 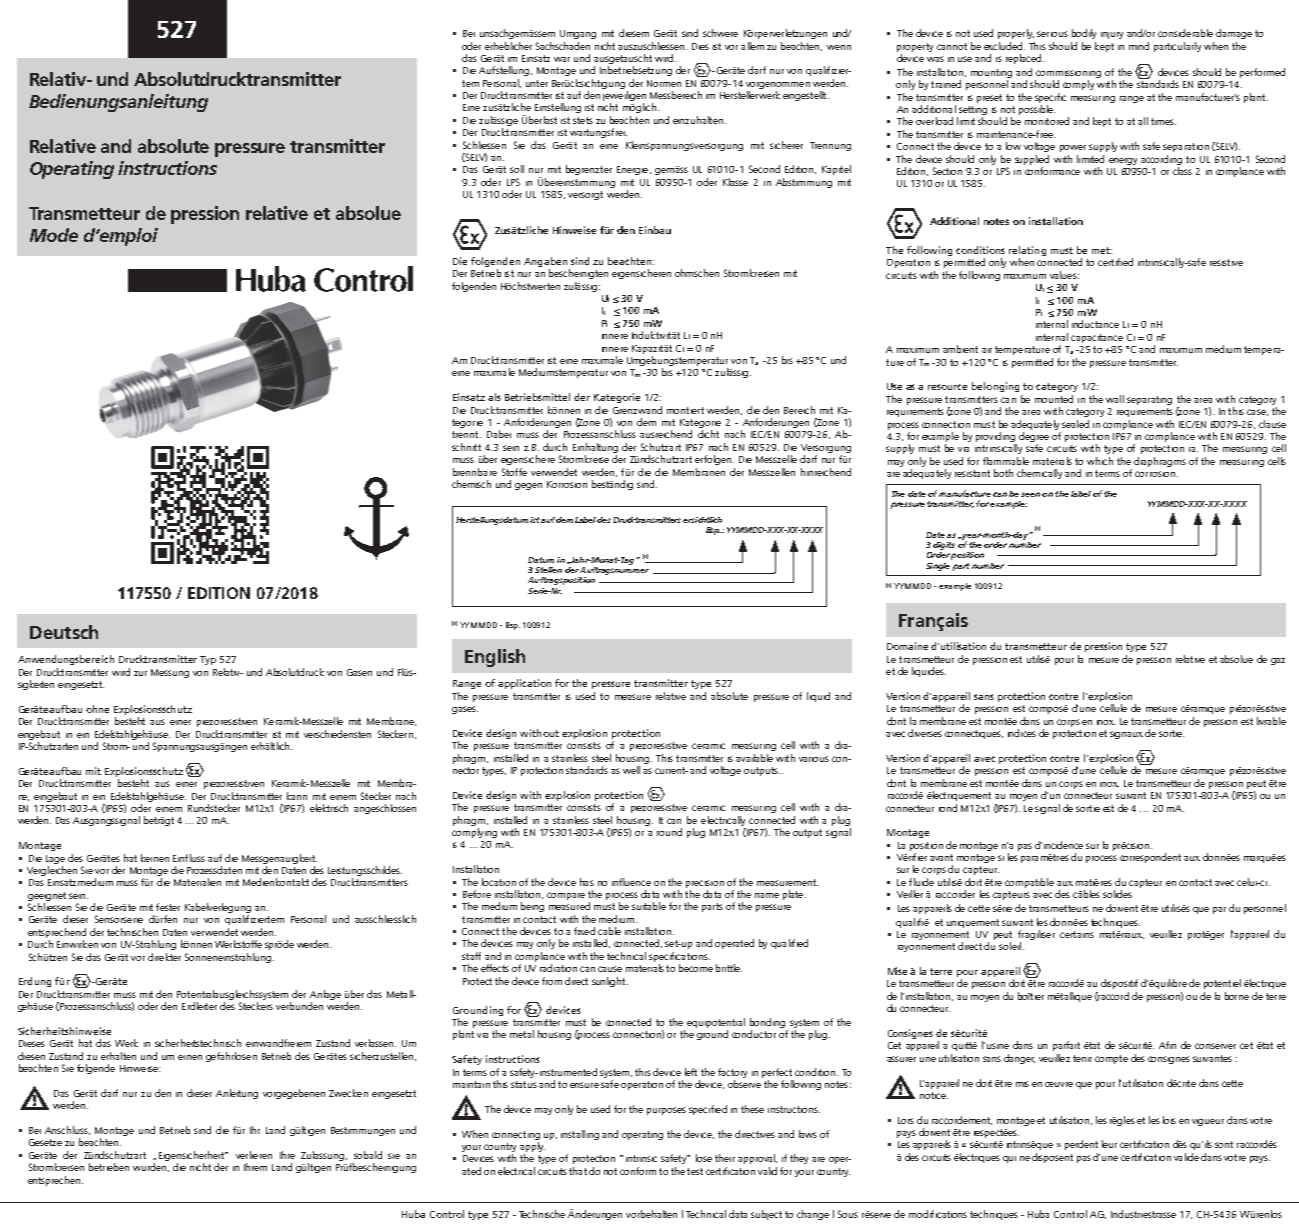 What do you see at coordinates (528, 486) in the screenshot?
I see `gegen` at bounding box center [528, 486].
